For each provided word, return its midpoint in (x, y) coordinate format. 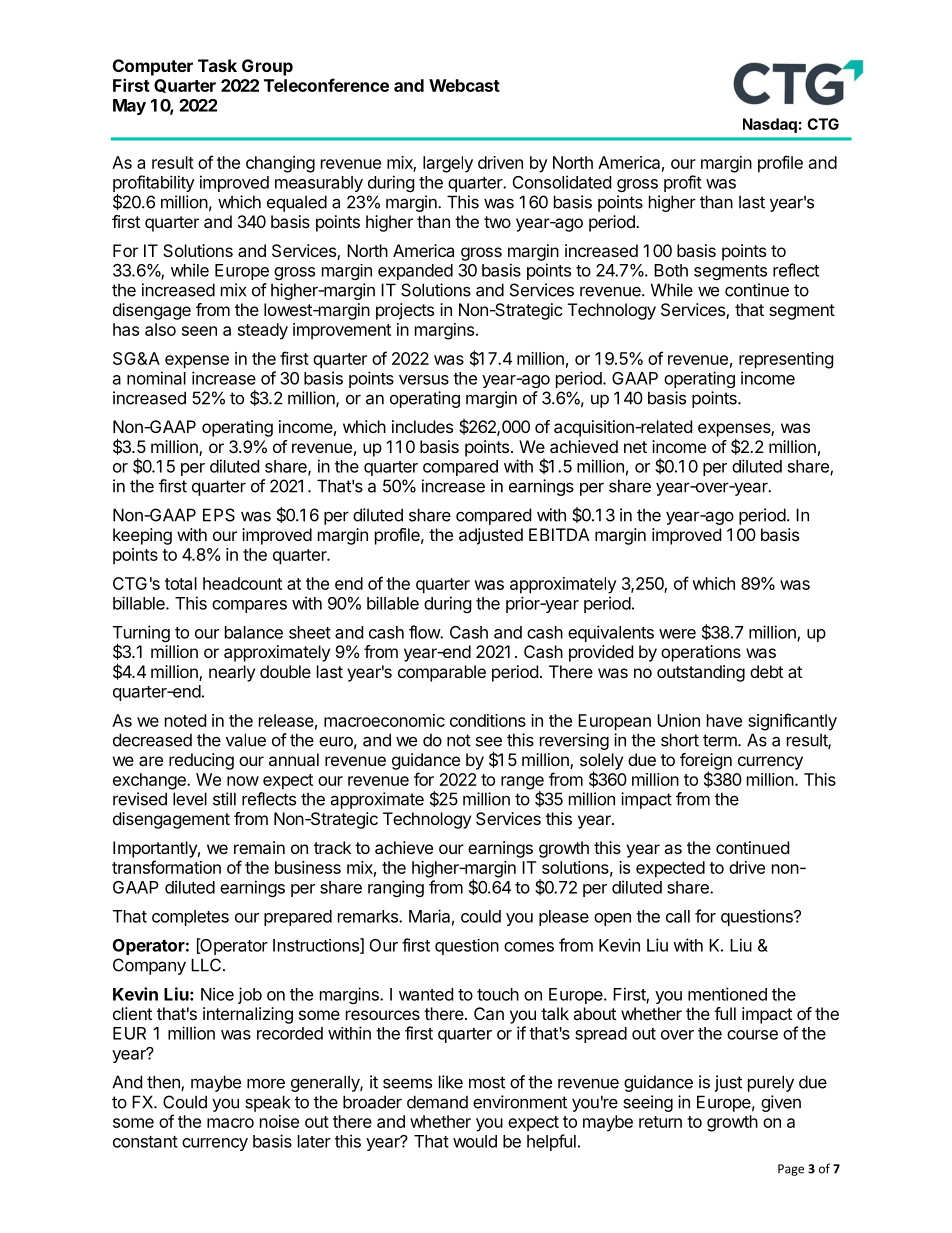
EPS (219, 515)
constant (145, 1142)
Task (217, 65)
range (522, 784)
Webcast (464, 85)
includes (422, 426)
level (190, 799)
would (475, 1141)
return (660, 1122)
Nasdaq (770, 125)
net (635, 447)
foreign (706, 762)
